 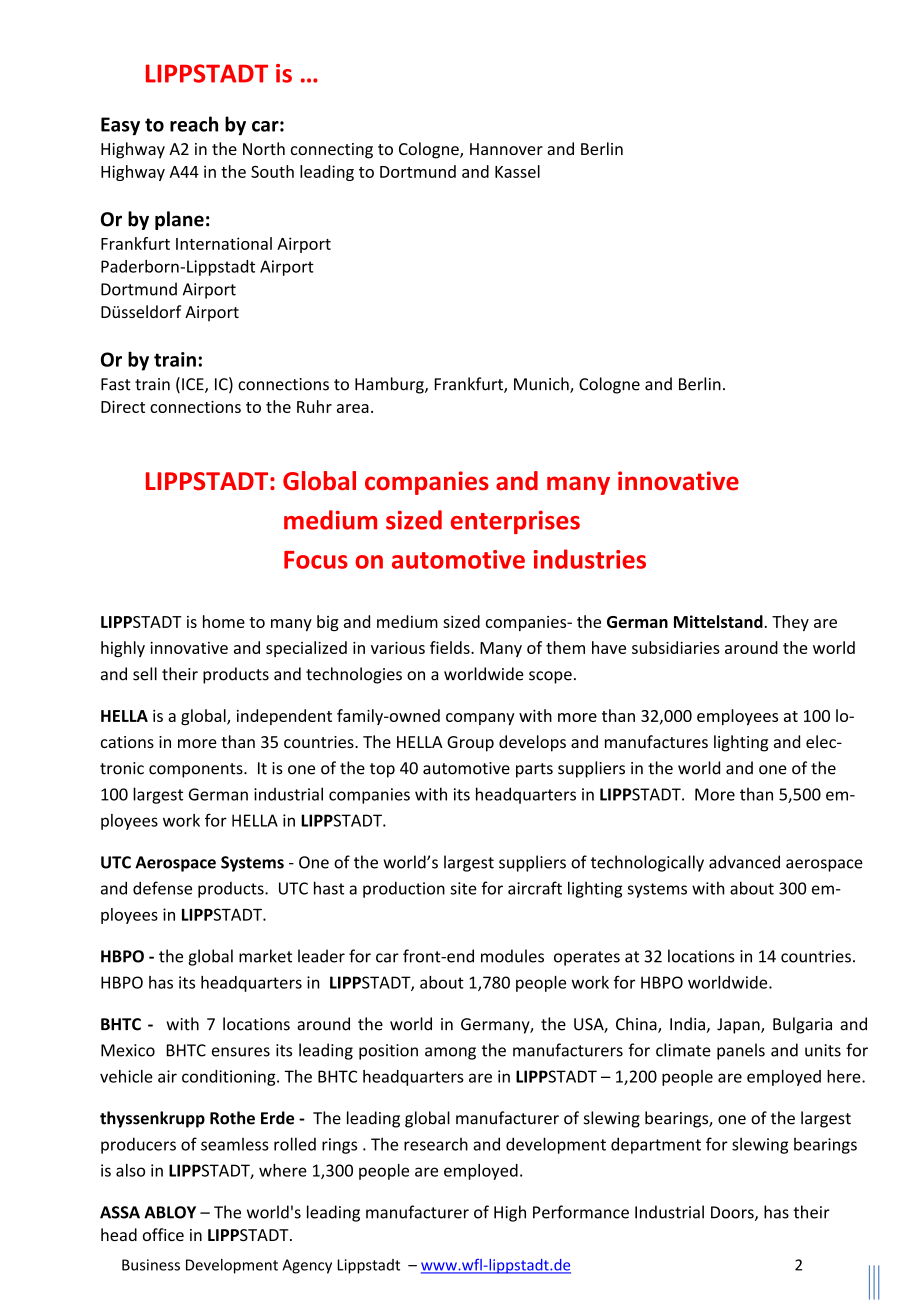 What do you see at coordinates (480, 719) in the screenshot?
I see `company` at bounding box center [480, 719].
